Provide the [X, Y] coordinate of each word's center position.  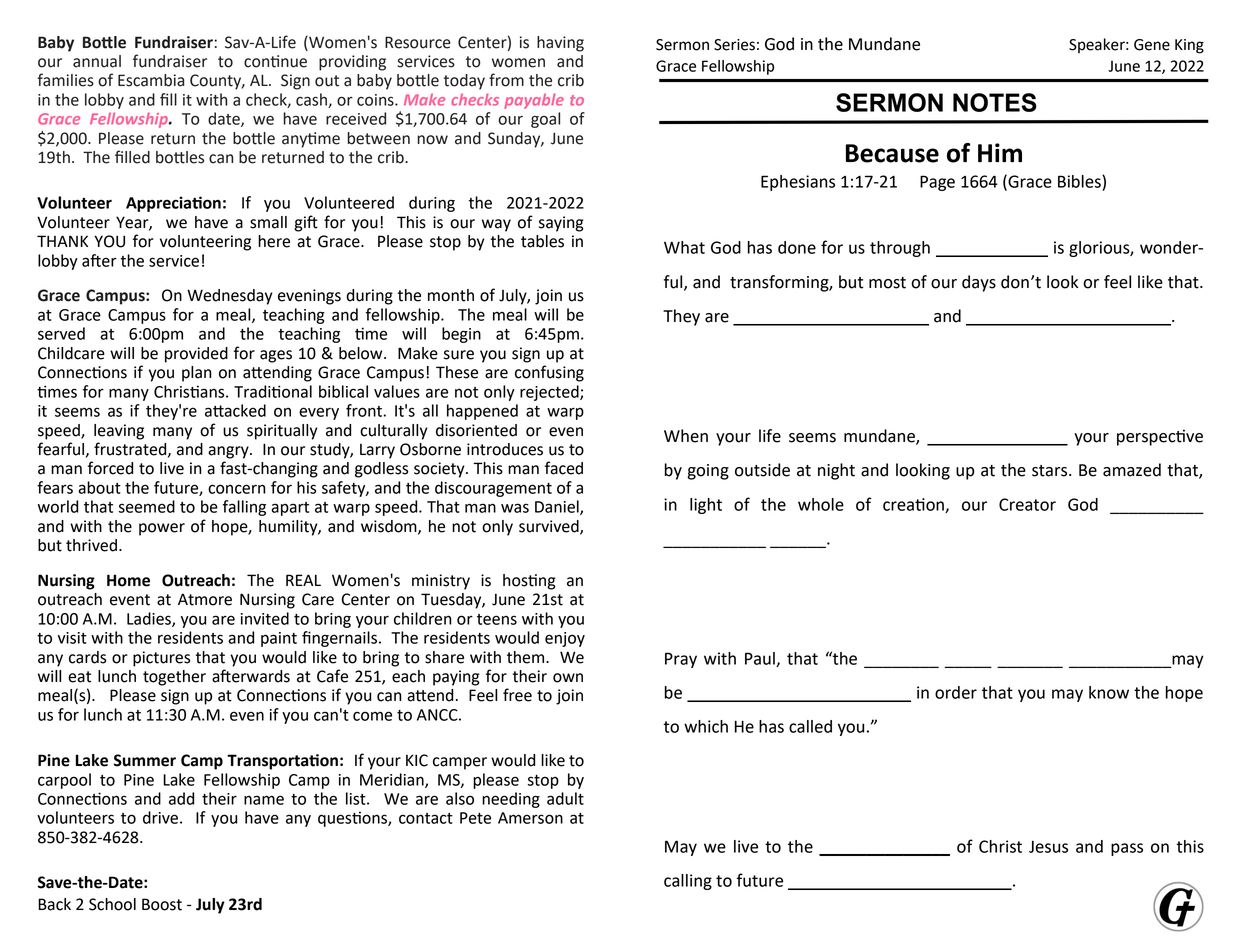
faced [564, 468]
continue [275, 61]
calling [688, 882]
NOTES [995, 102]
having [560, 44]
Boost [162, 904]
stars [1051, 471]
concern [237, 489]
